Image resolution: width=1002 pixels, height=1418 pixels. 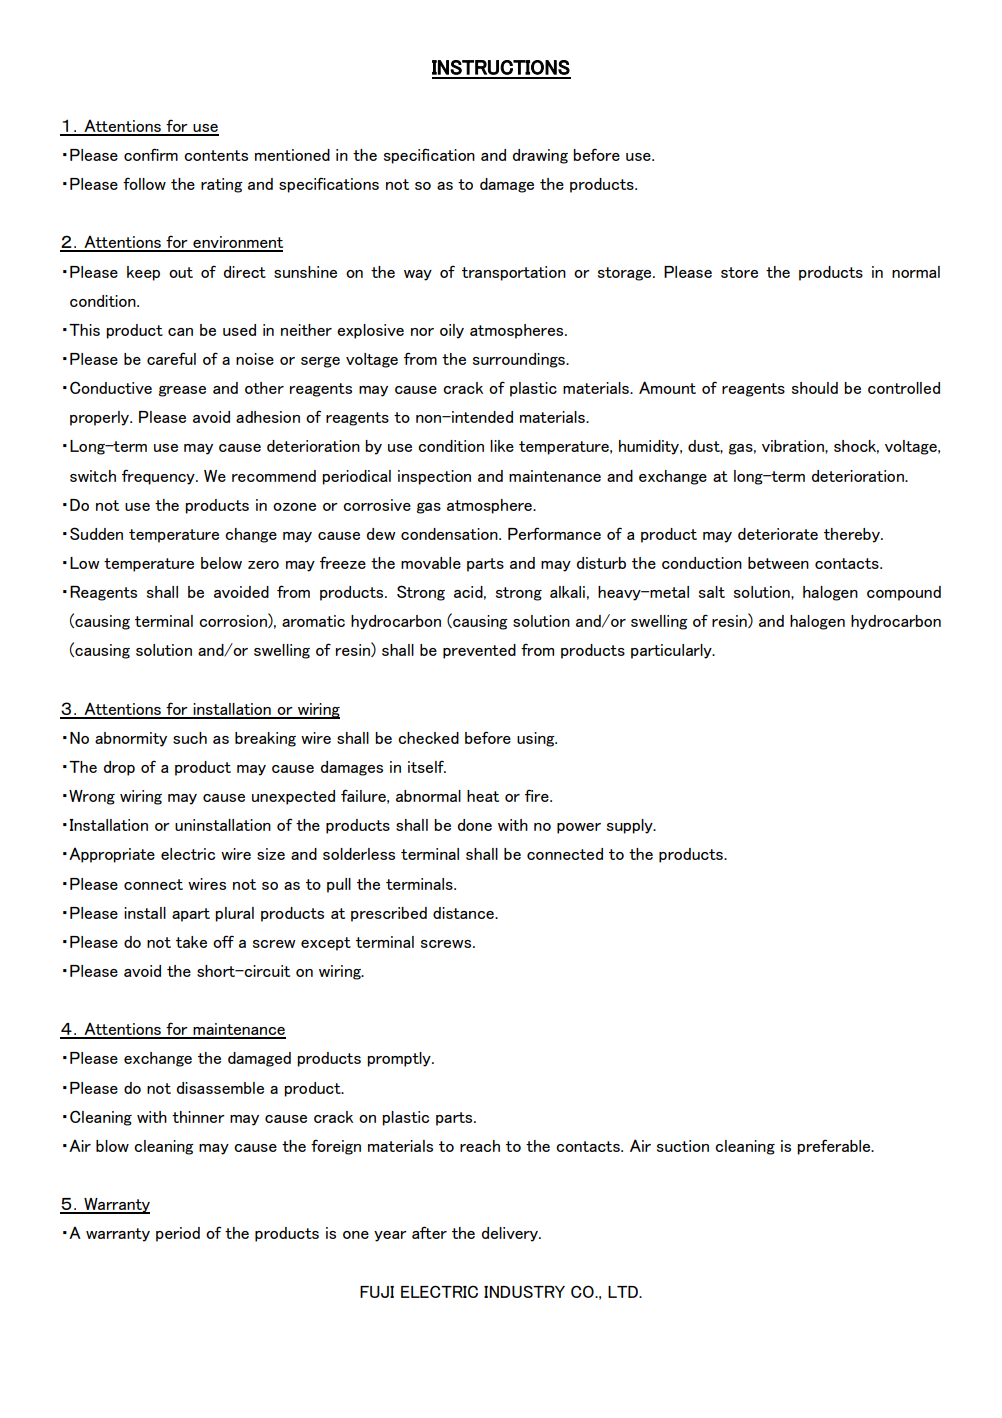 I want to click on store, so click(x=739, y=272).
